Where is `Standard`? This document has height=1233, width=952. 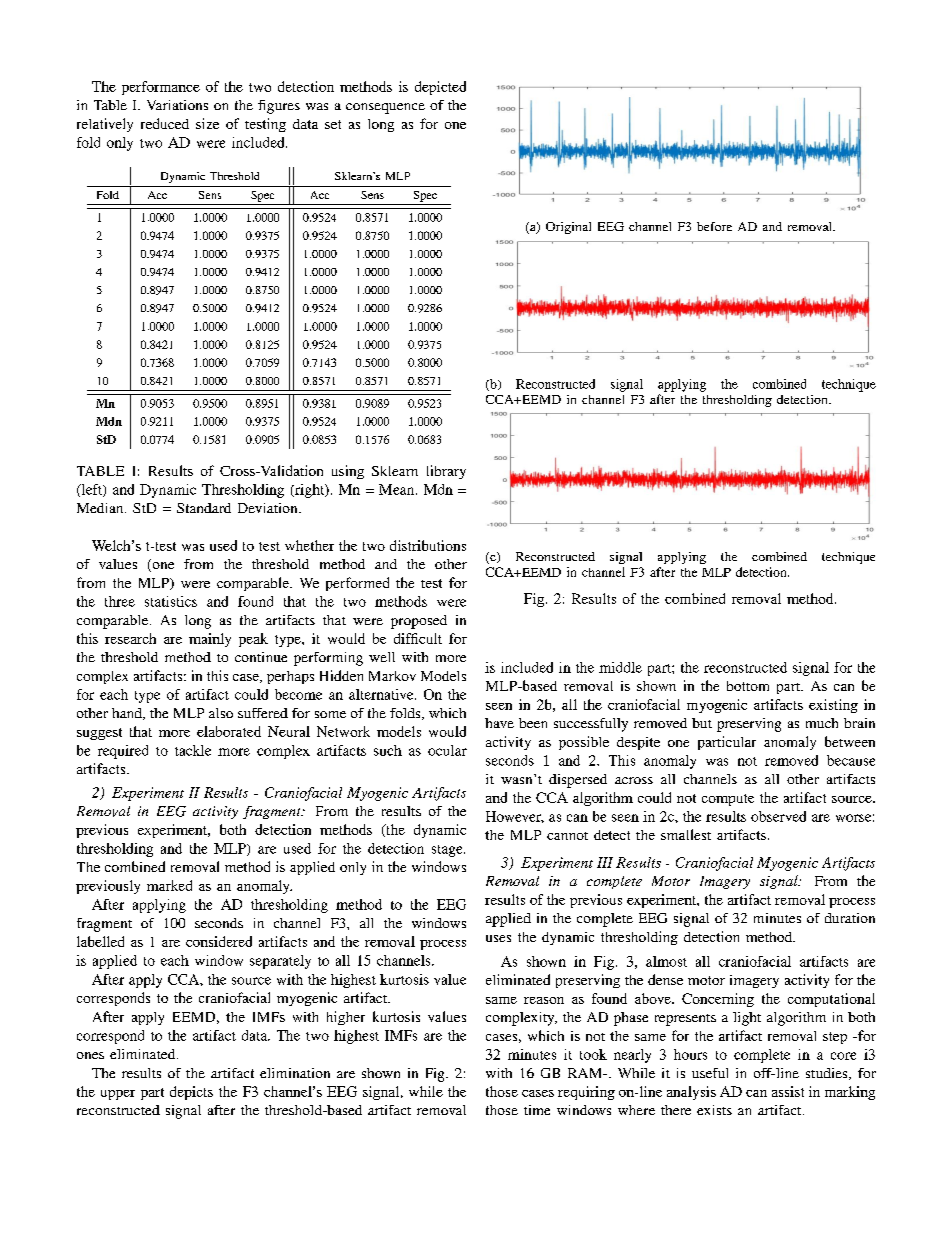 Standard is located at coordinates (204, 508).
